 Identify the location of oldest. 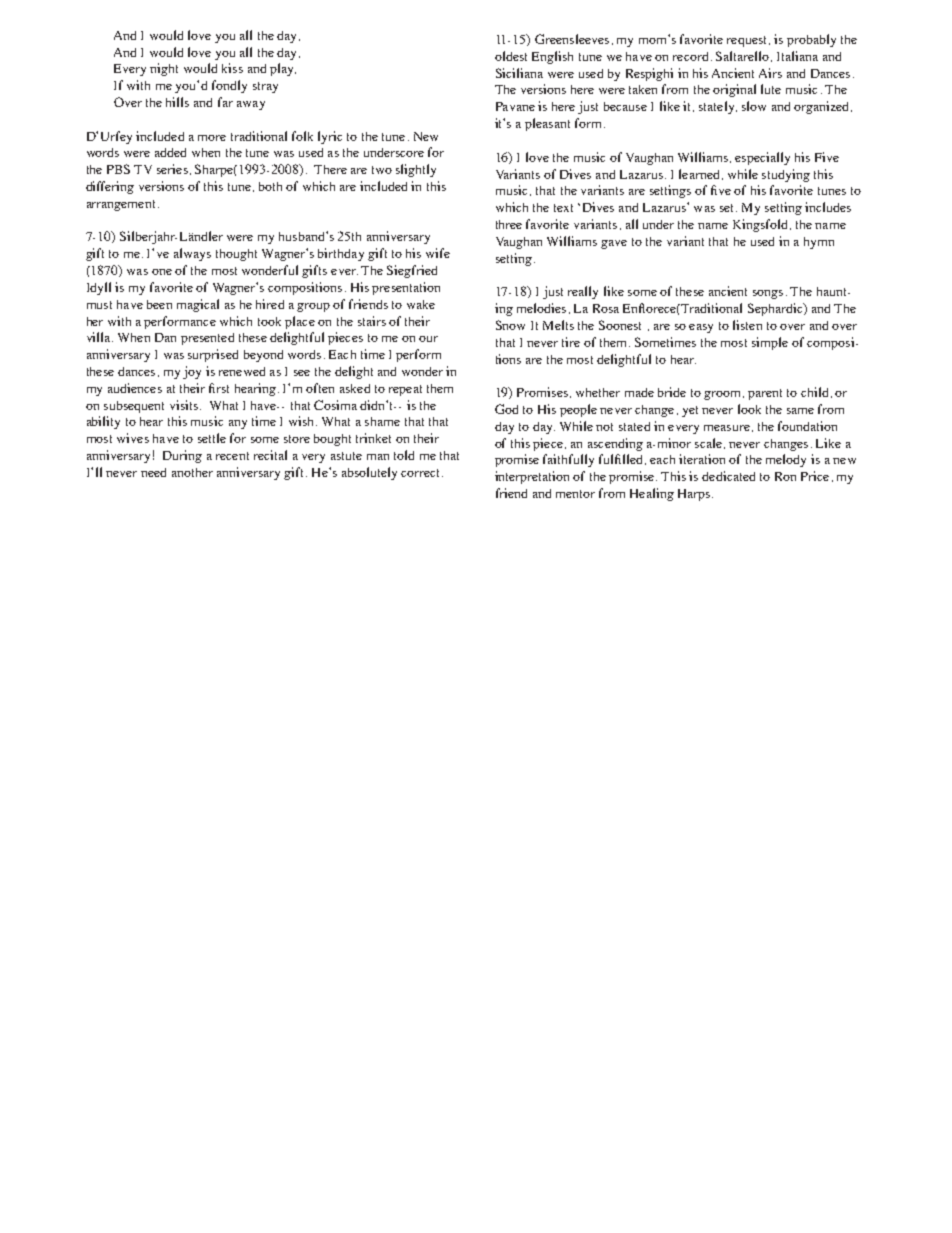
(511, 56).
